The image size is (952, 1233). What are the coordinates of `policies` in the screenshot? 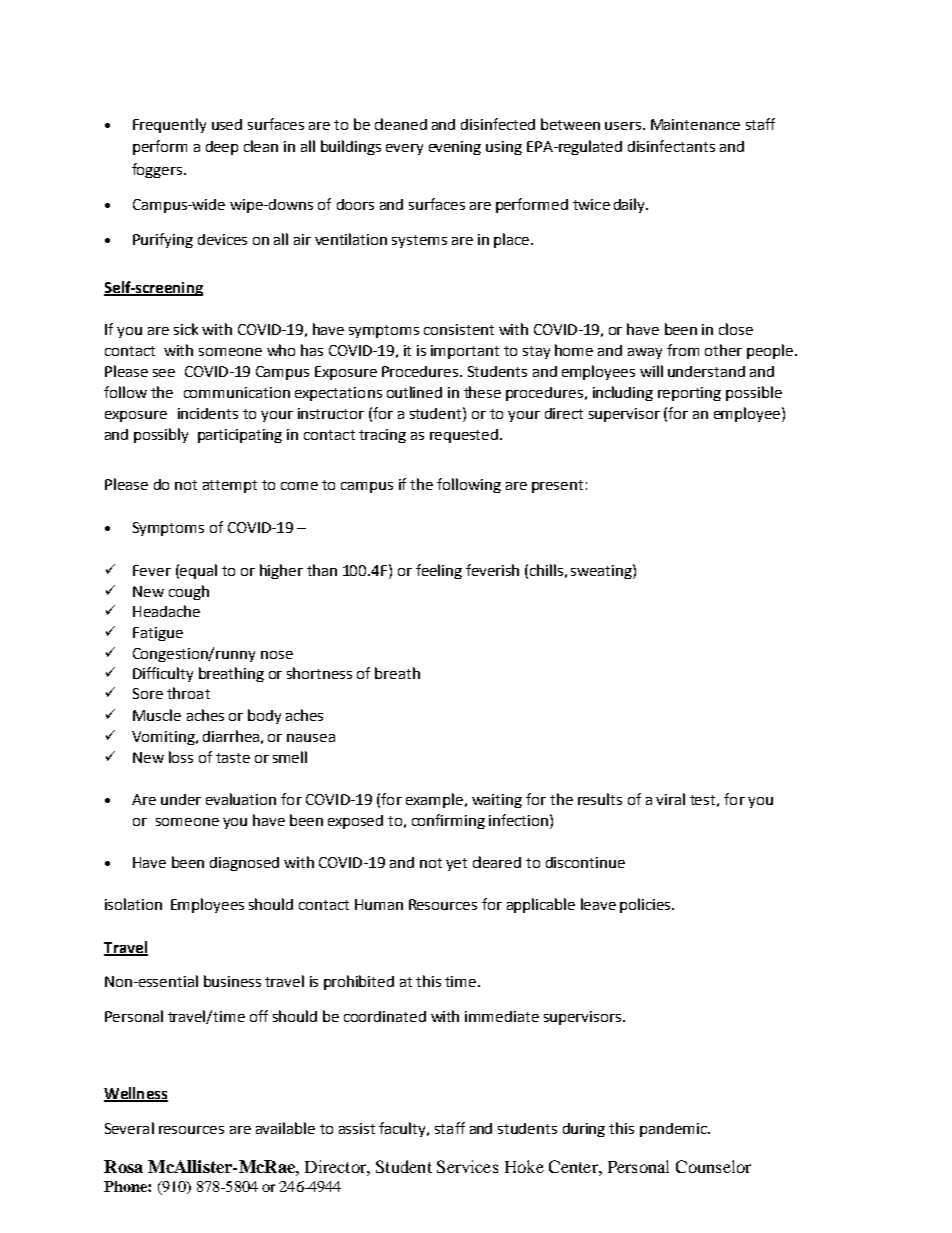 It's located at (646, 905).
